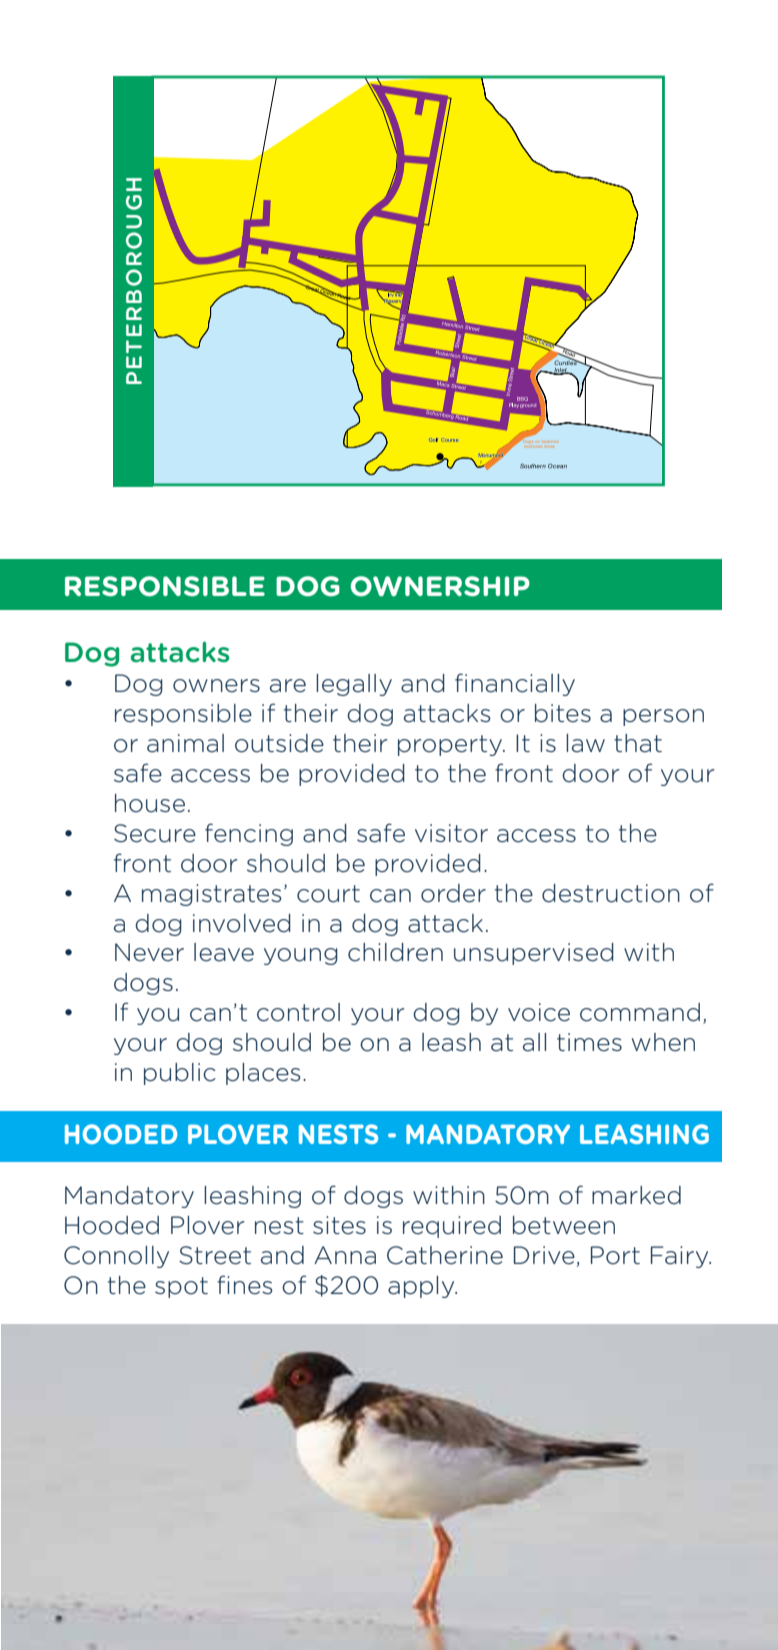  I want to click on magistrates, so click(212, 895).
